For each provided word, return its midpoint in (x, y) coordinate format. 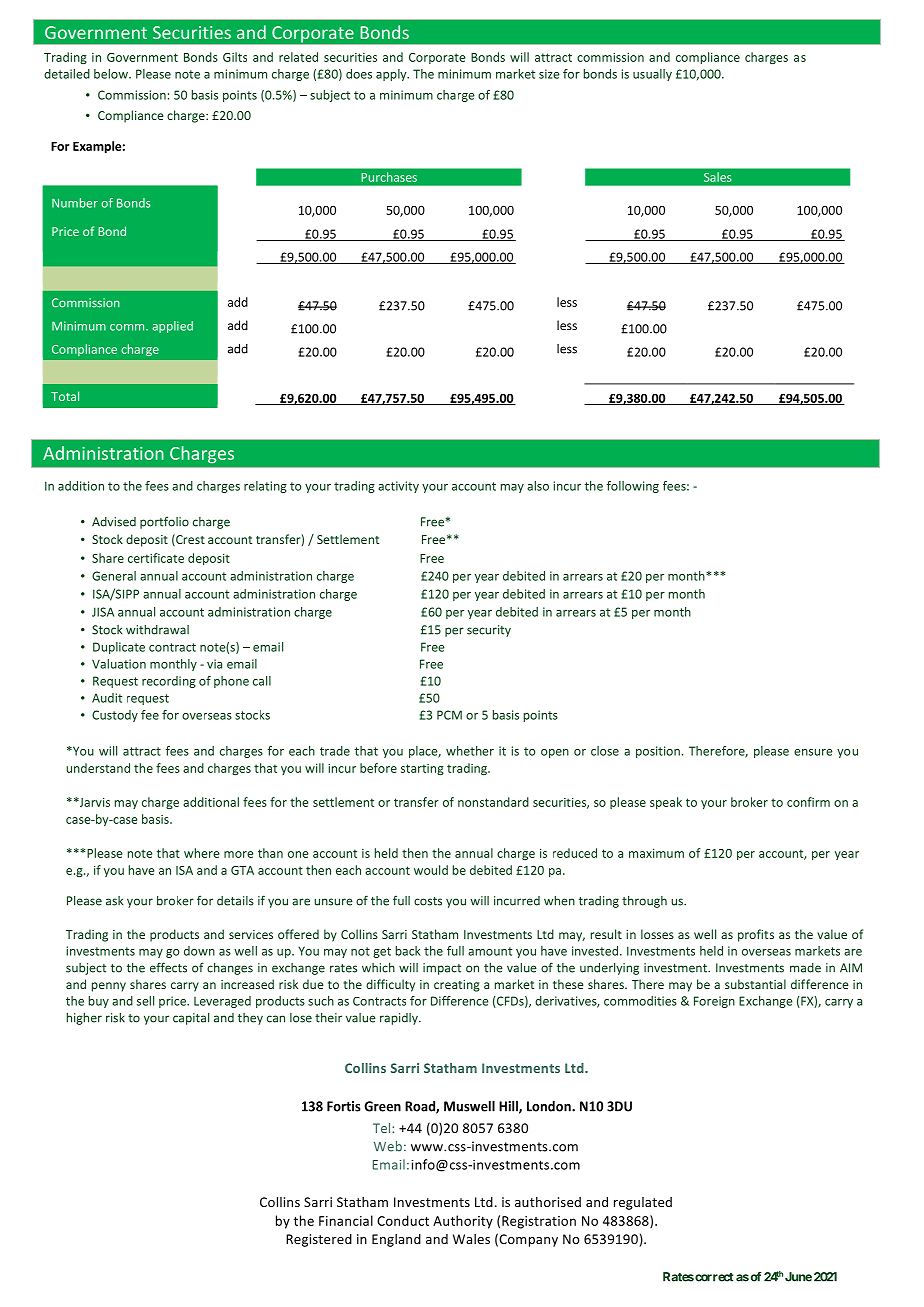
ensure (813, 752)
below (112, 74)
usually (652, 75)
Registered (319, 1240)
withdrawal (157, 630)
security (489, 631)
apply (392, 75)
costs (428, 901)
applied (172, 327)
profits (756, 935)
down (199, 951)
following (633, 487)
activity (398, 487)
